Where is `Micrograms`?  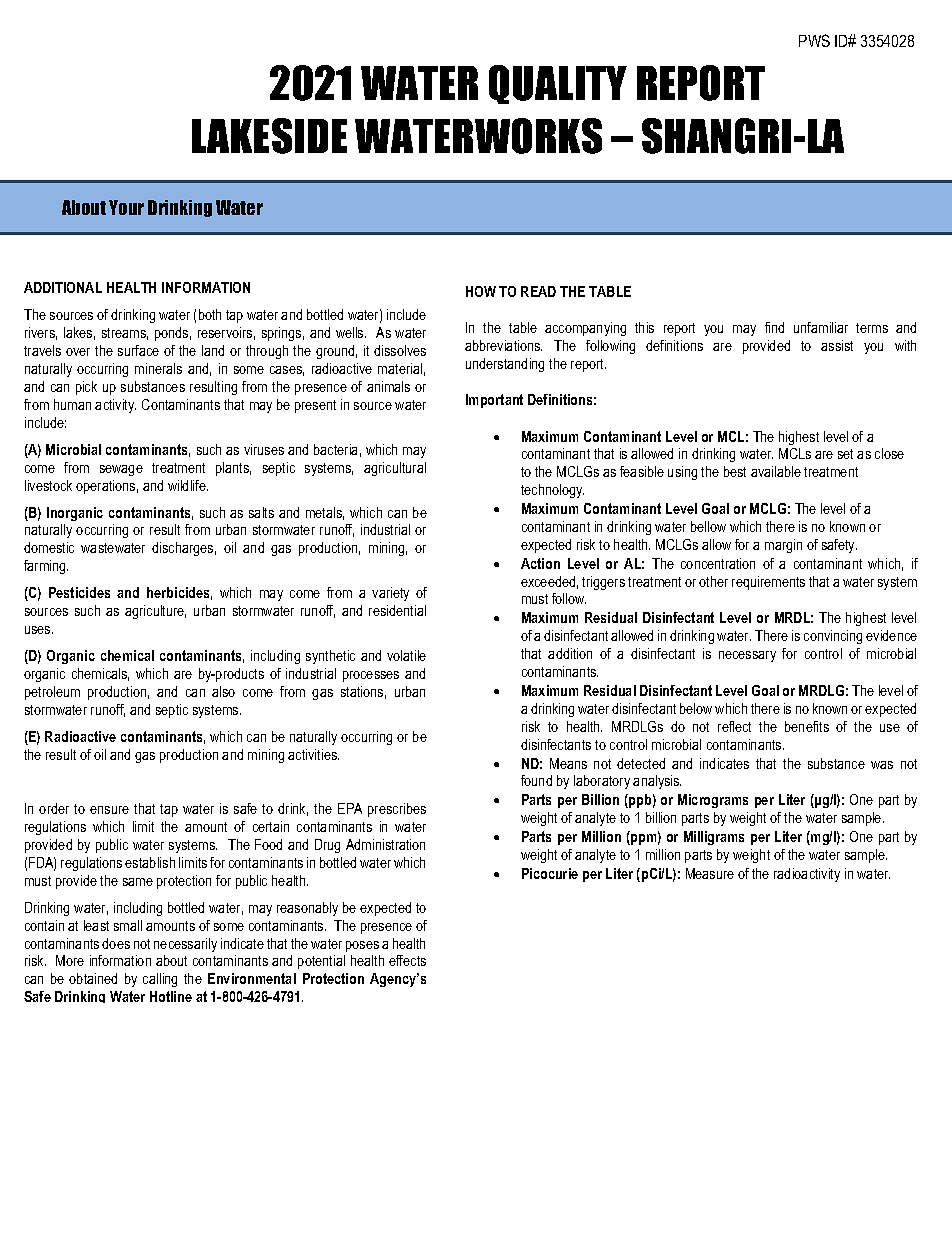
Micrograms is located at coordinates (713, 801).
